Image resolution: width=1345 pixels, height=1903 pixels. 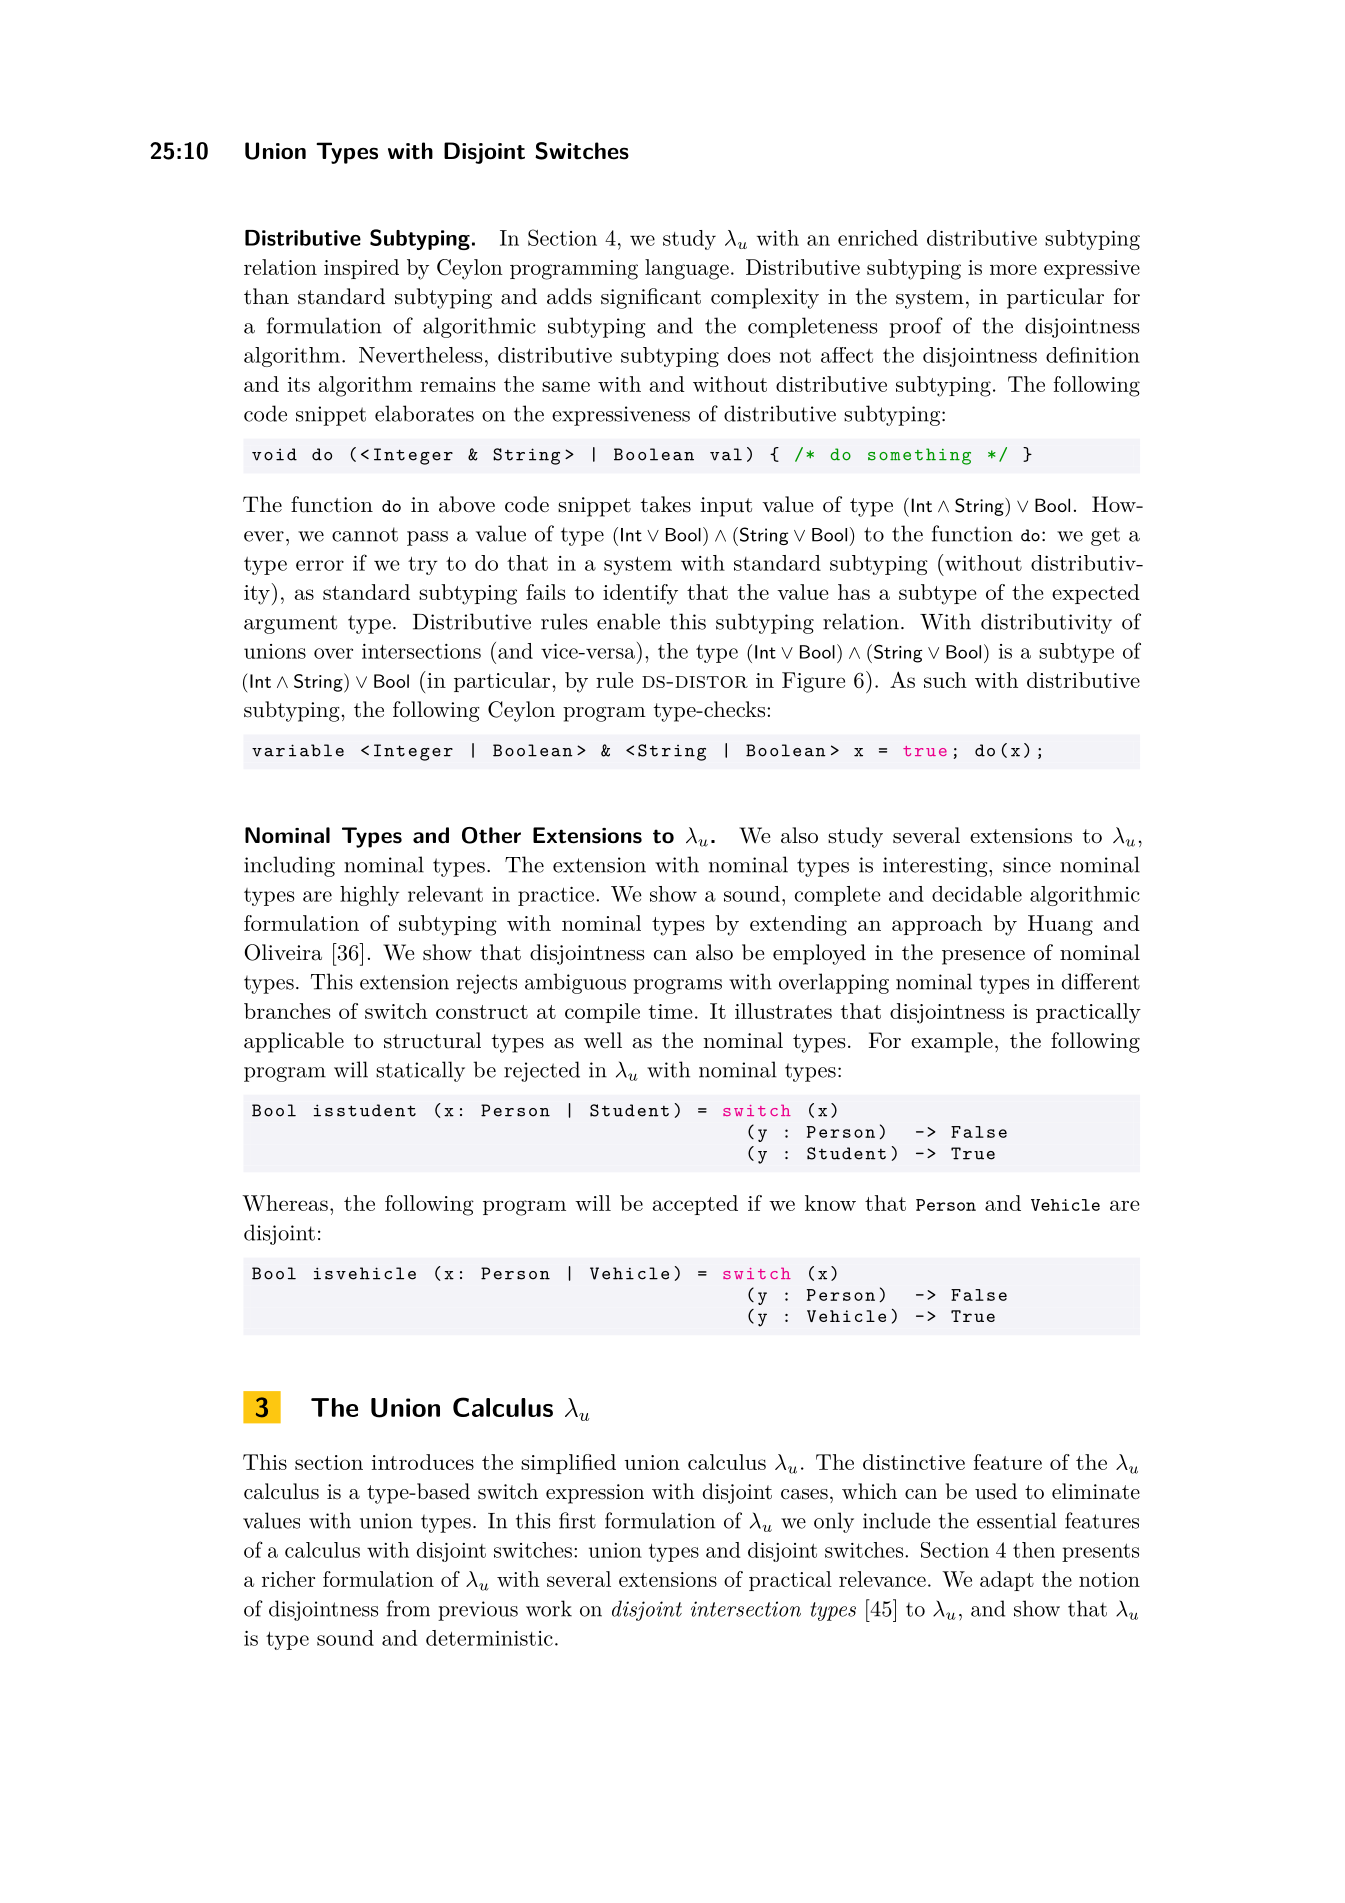 I want to click on language, so click(x=687, y=269).
